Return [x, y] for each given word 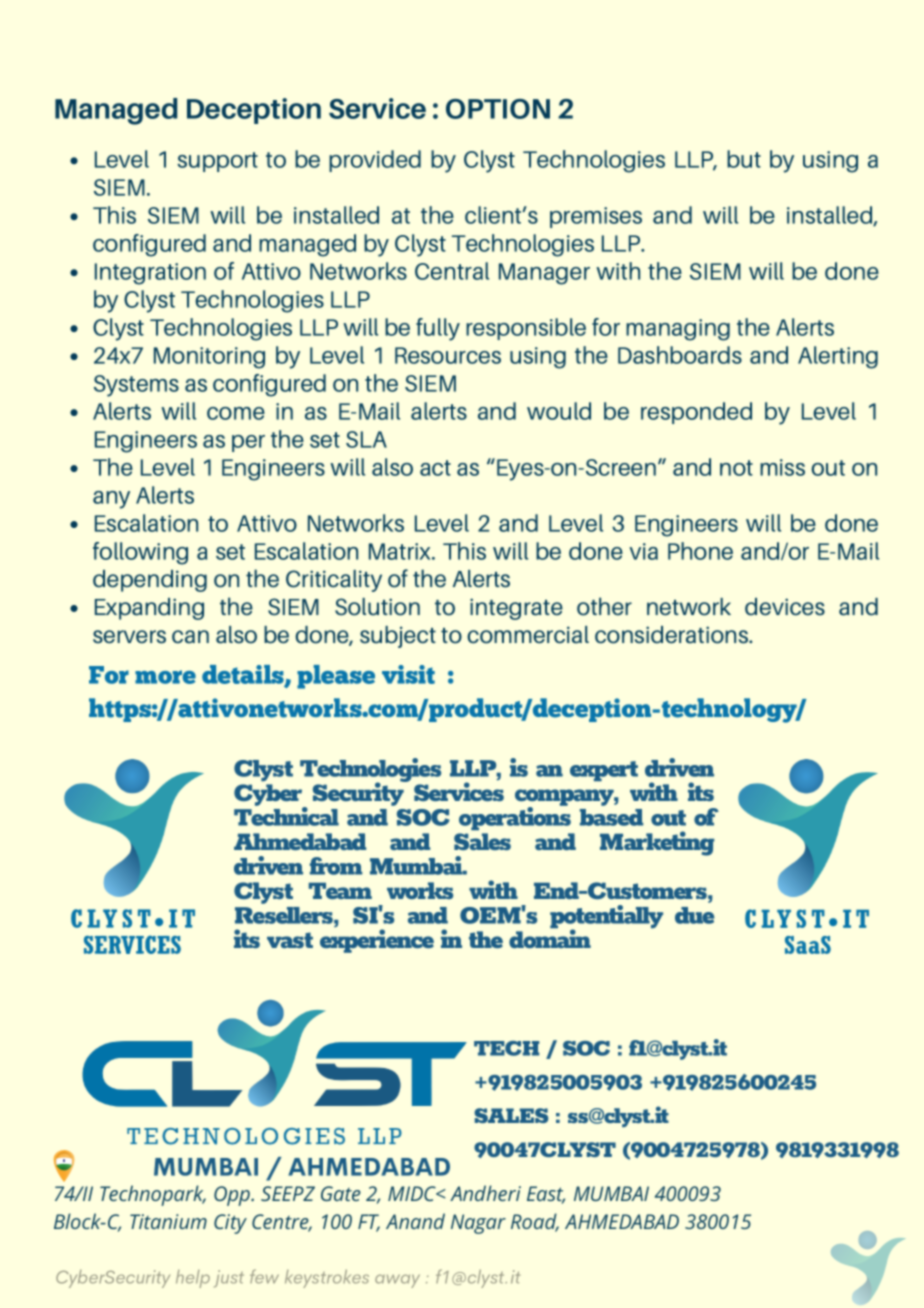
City [230, 1224]
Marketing [657, 843]
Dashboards [680, 355]
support [217, 162]
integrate [516, 609]
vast [290, 940]
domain [550, 937]
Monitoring [209, 358]
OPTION [498, 109]
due [694, 915]
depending [150, 581]
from [336, 866]
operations [515, 817]
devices [785, 607]
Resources [448, 355]
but [744, 159]
